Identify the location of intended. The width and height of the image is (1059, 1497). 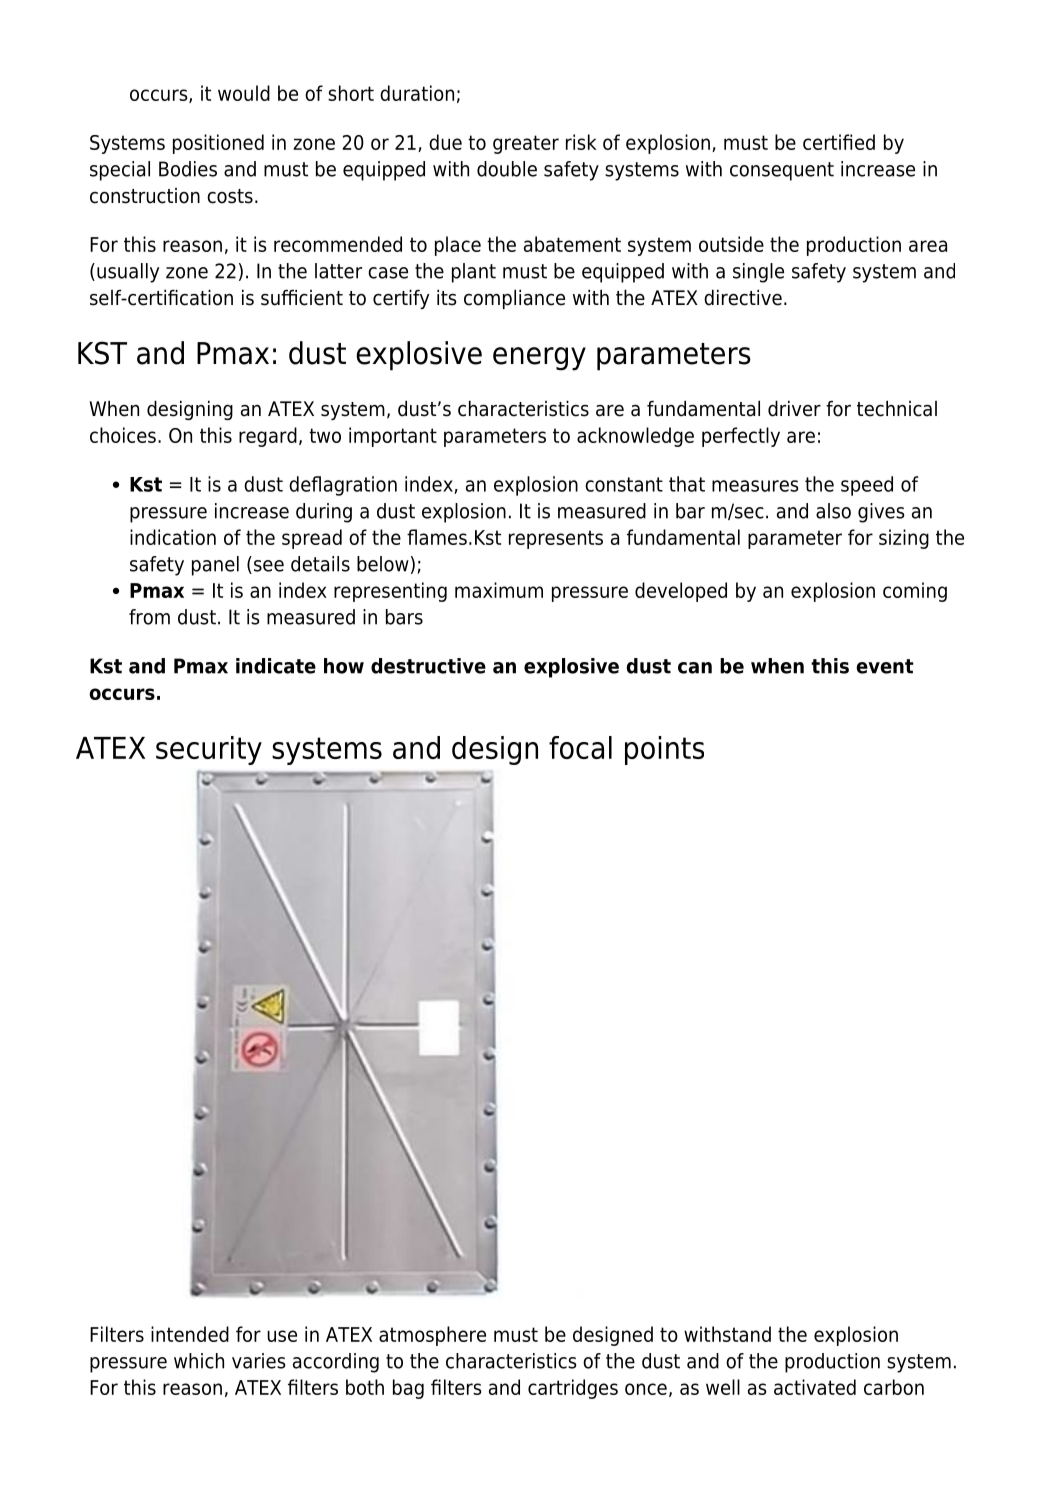
(190, 1334).
